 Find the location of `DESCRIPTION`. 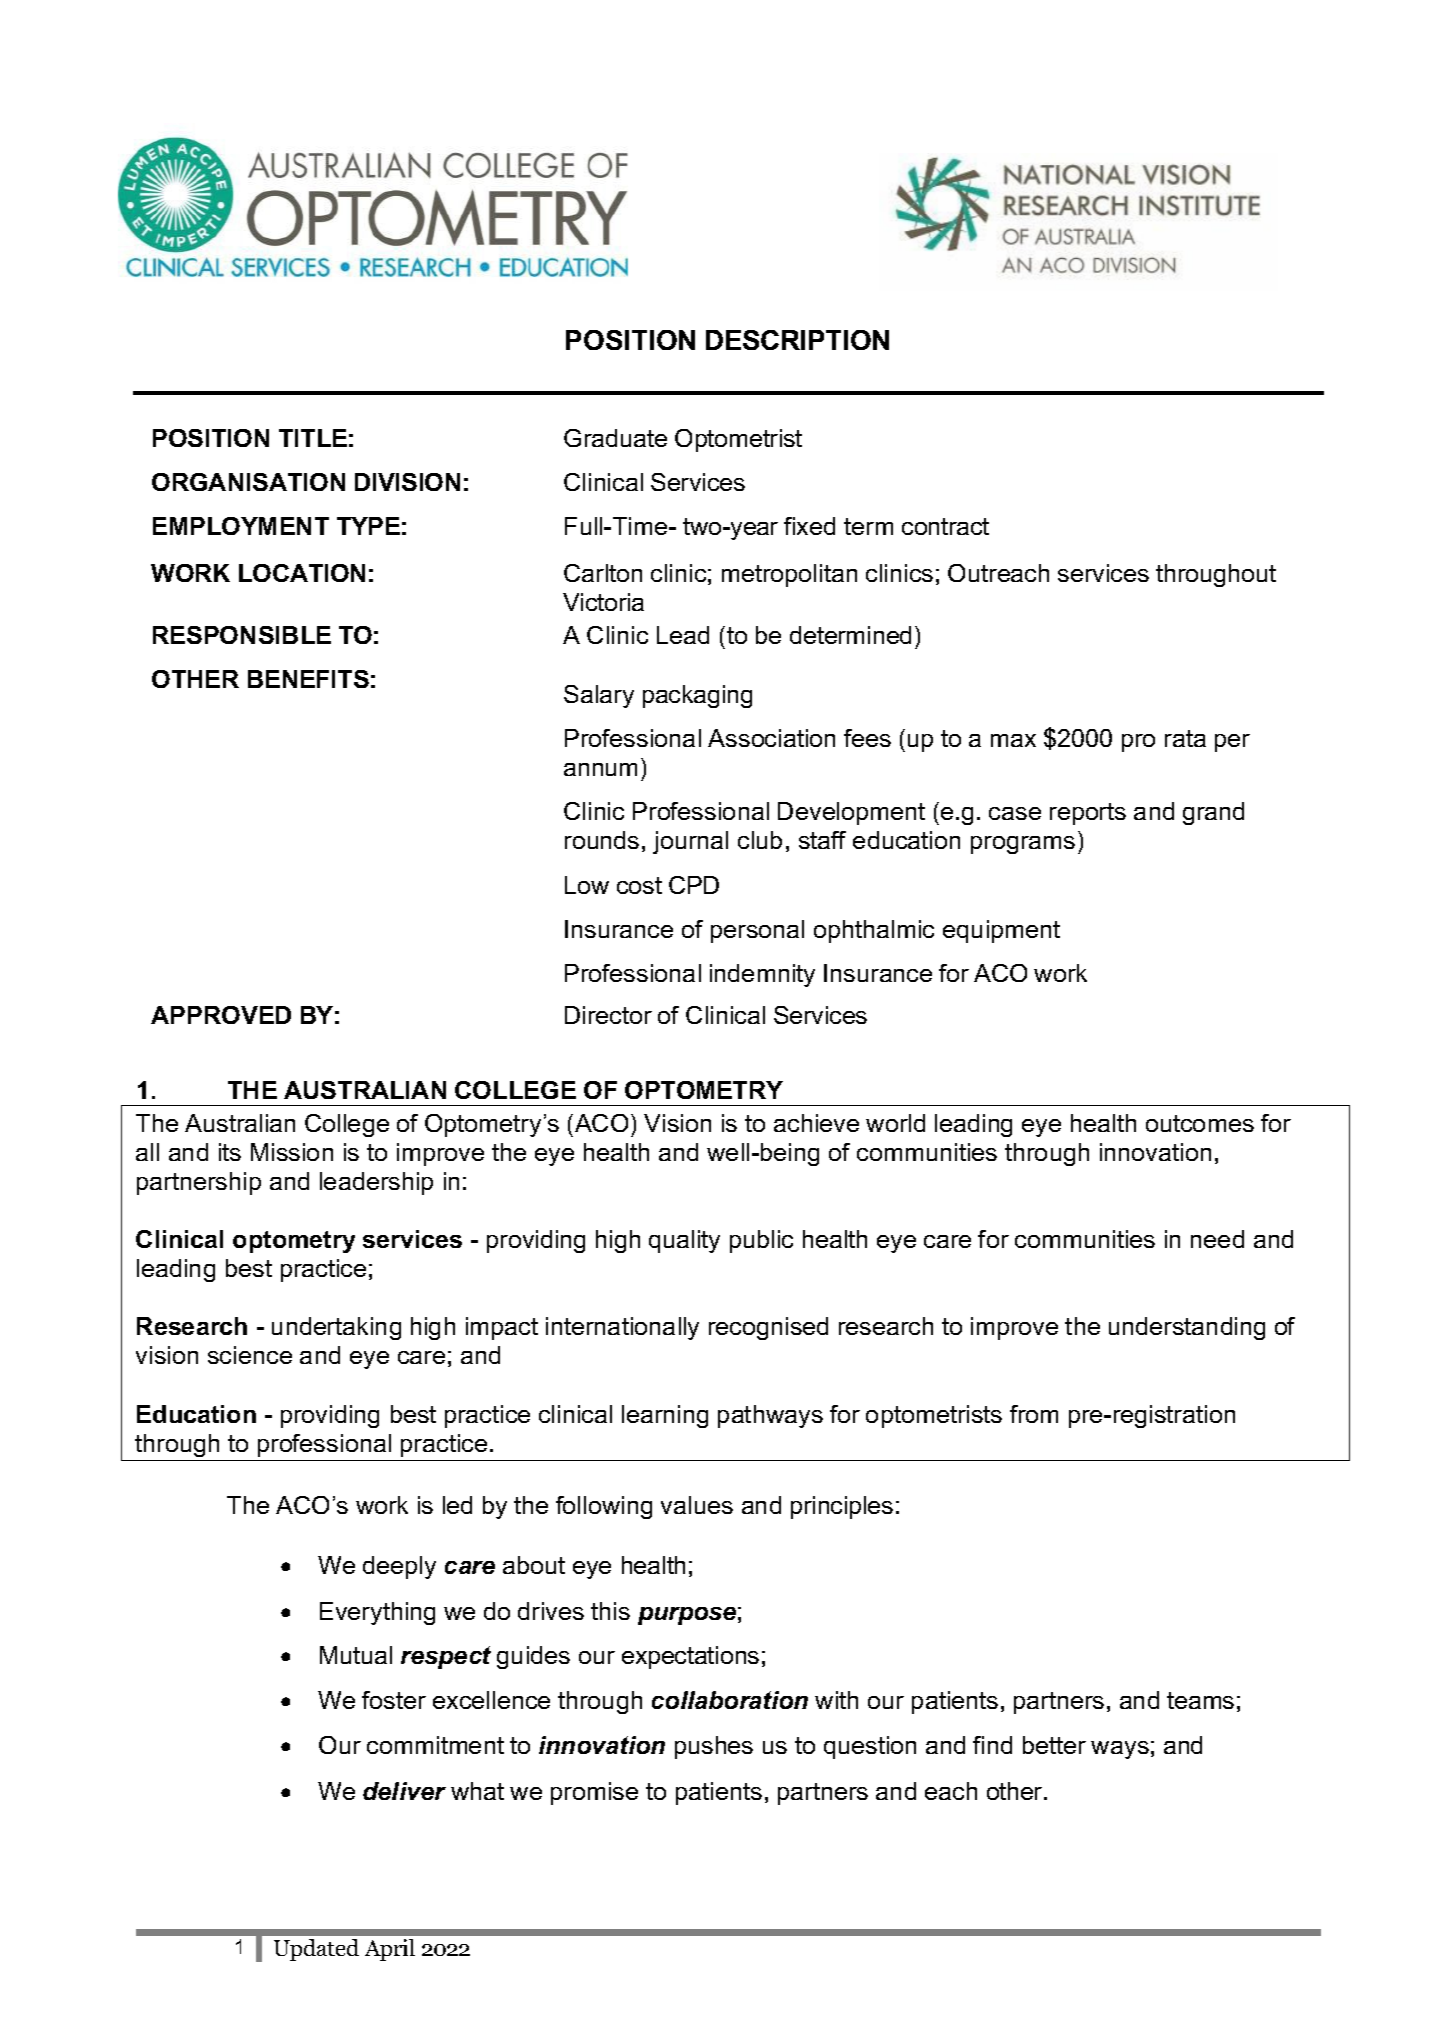

DESCRIPTION is located at coordinates (797, 340).
